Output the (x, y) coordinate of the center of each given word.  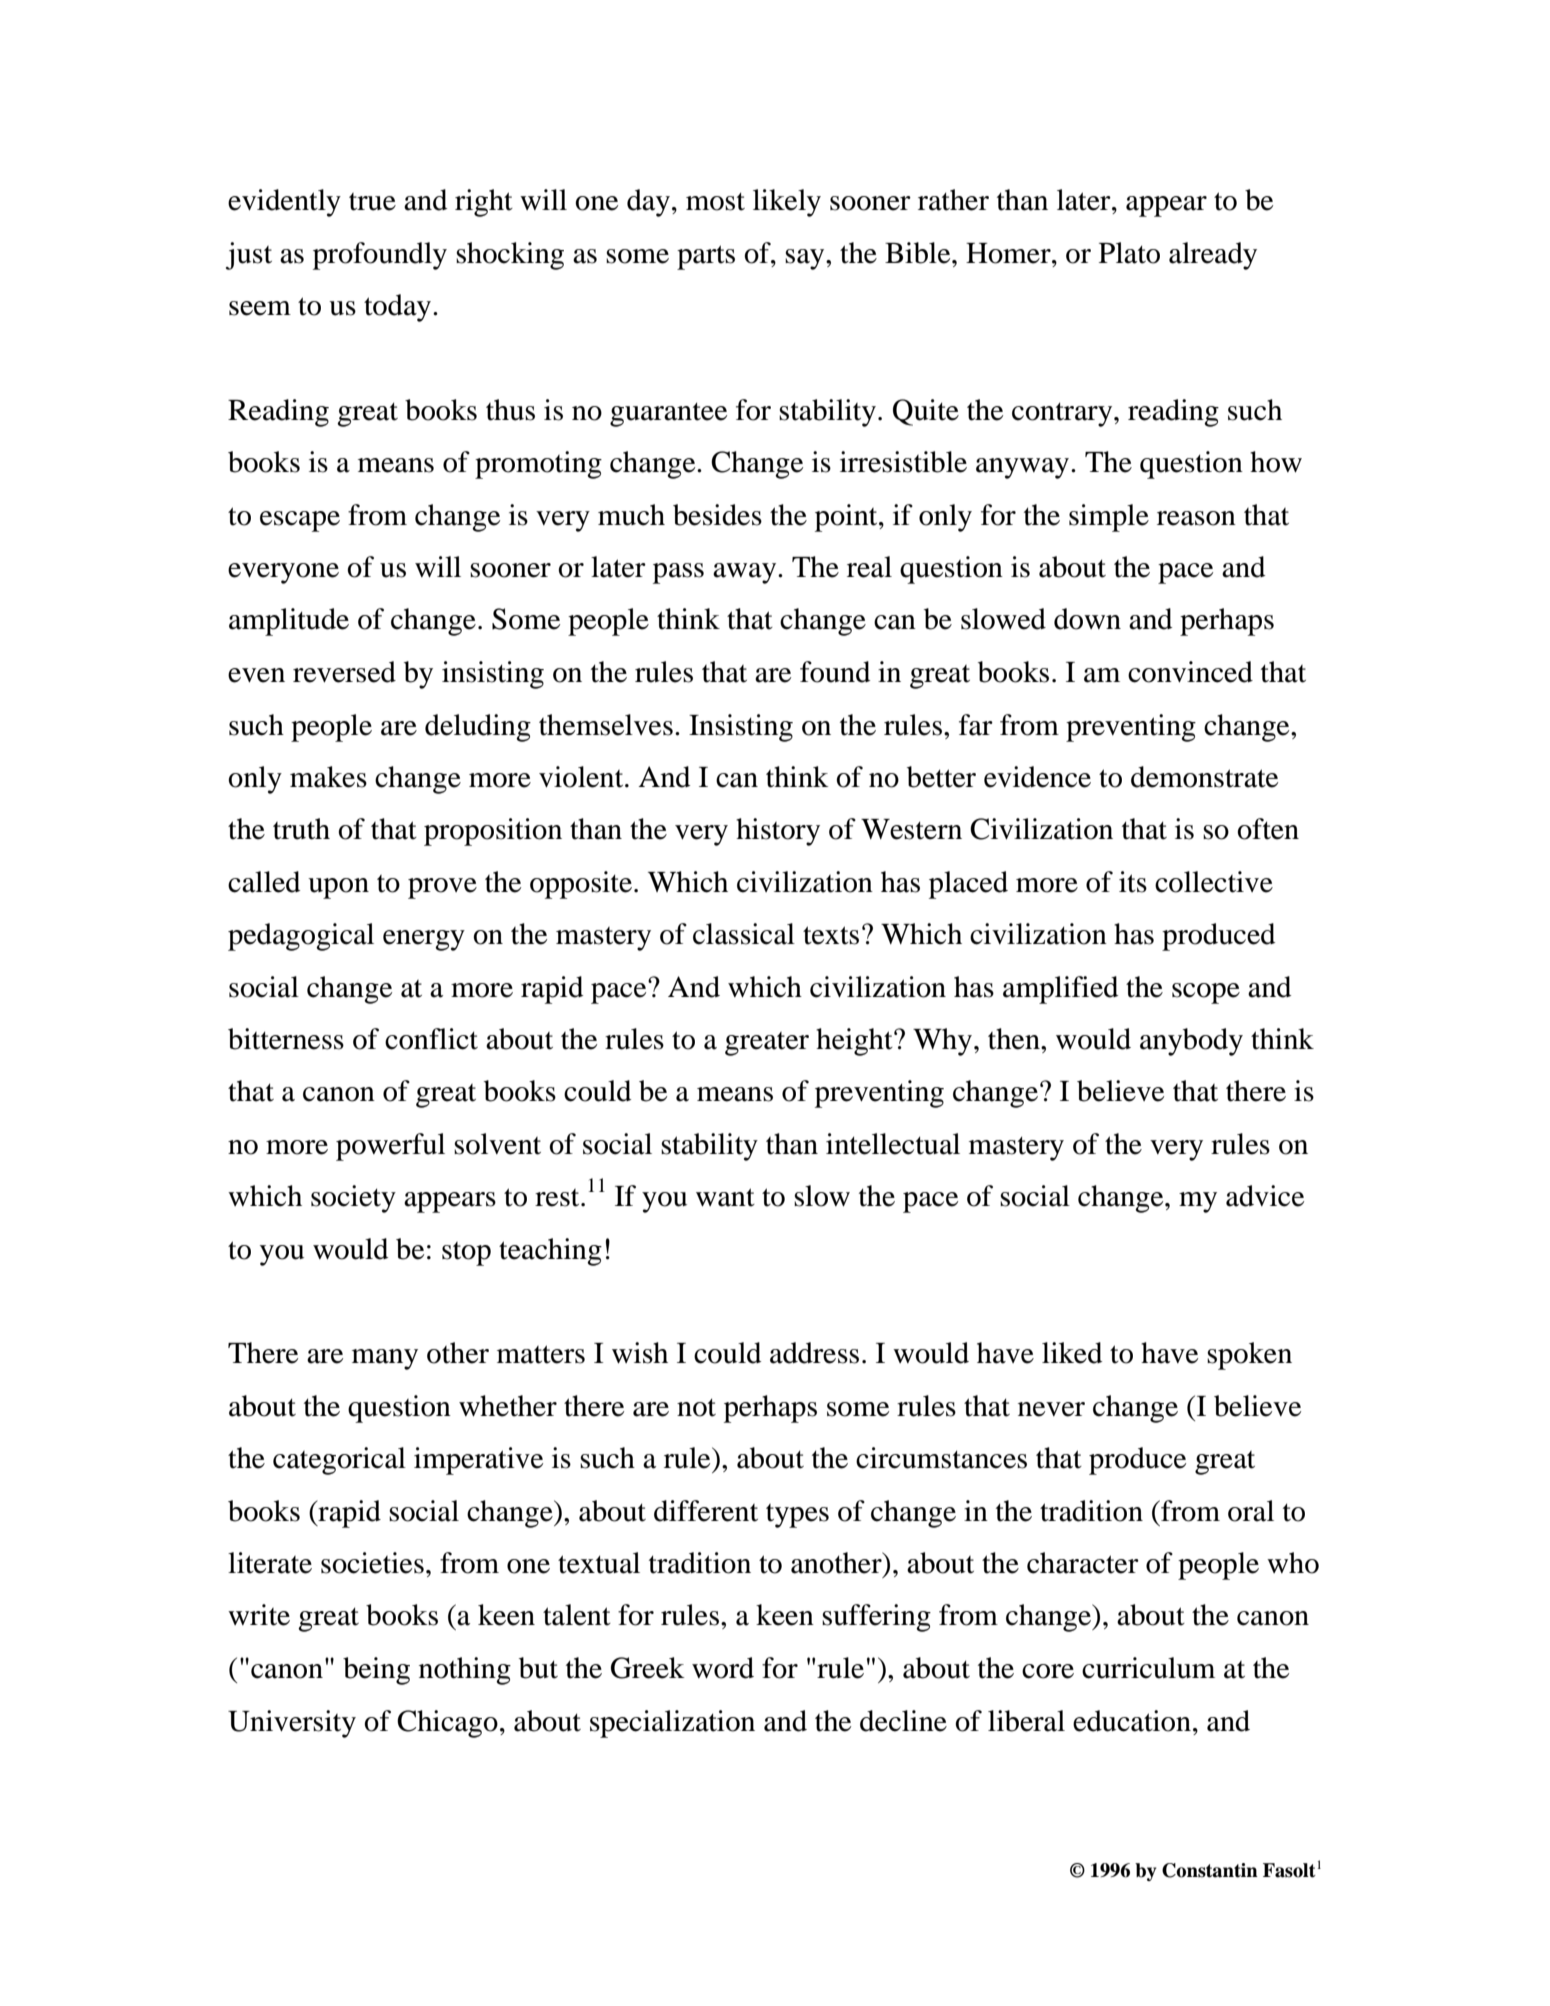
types (797, 1516)
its (1133, 882)
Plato (1129, 253)
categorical (339, 1461)
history (778, 832)
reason (1196, 518)
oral (1251, 1511)
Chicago (447, 1724)
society (353, 1199)
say (806, 259)
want (725, 1197)
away (746, 573)
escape (300, 521)
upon (338, 888)
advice (1265, 1196)
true (372, 202)
